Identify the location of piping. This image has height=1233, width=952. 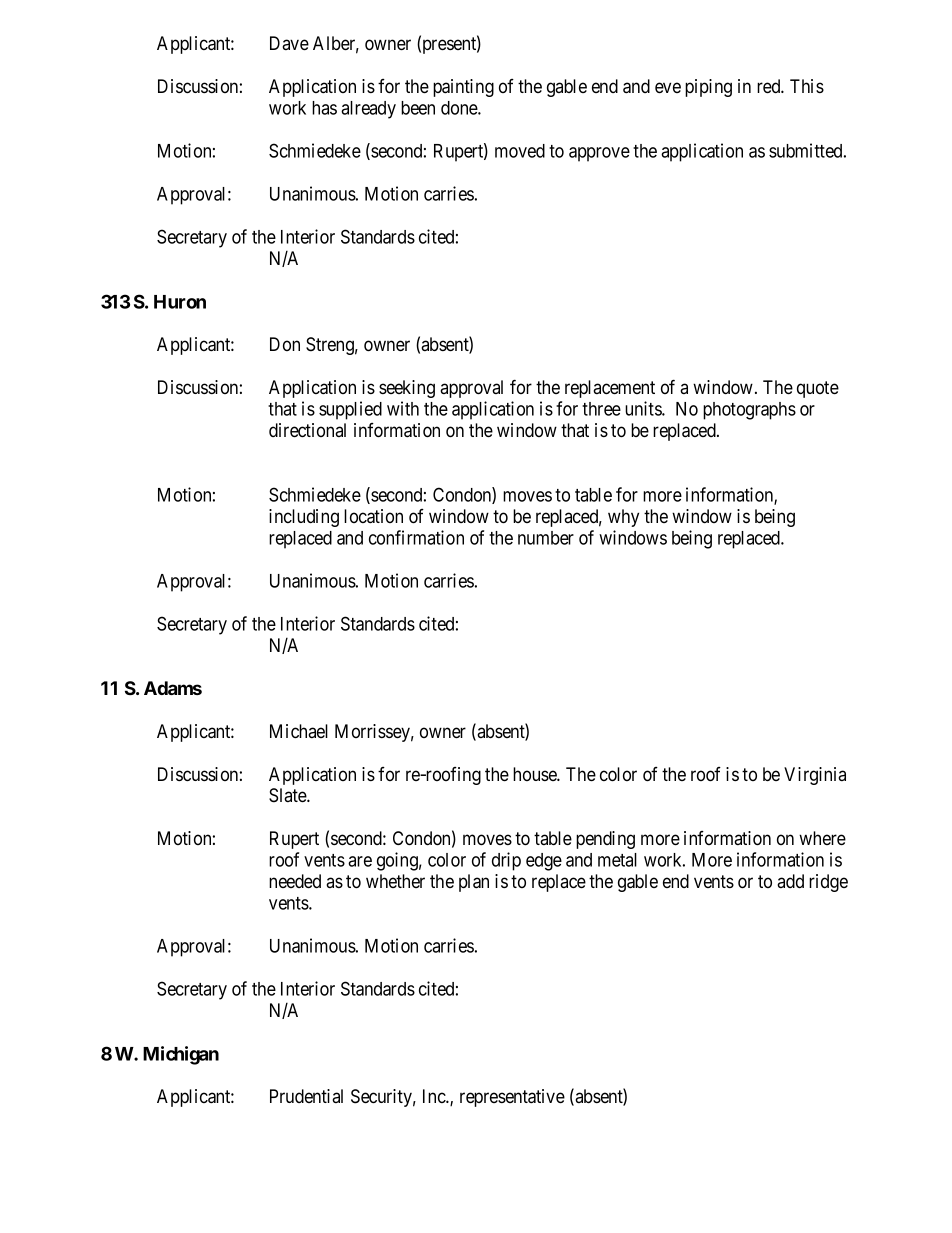
(708, 88).
